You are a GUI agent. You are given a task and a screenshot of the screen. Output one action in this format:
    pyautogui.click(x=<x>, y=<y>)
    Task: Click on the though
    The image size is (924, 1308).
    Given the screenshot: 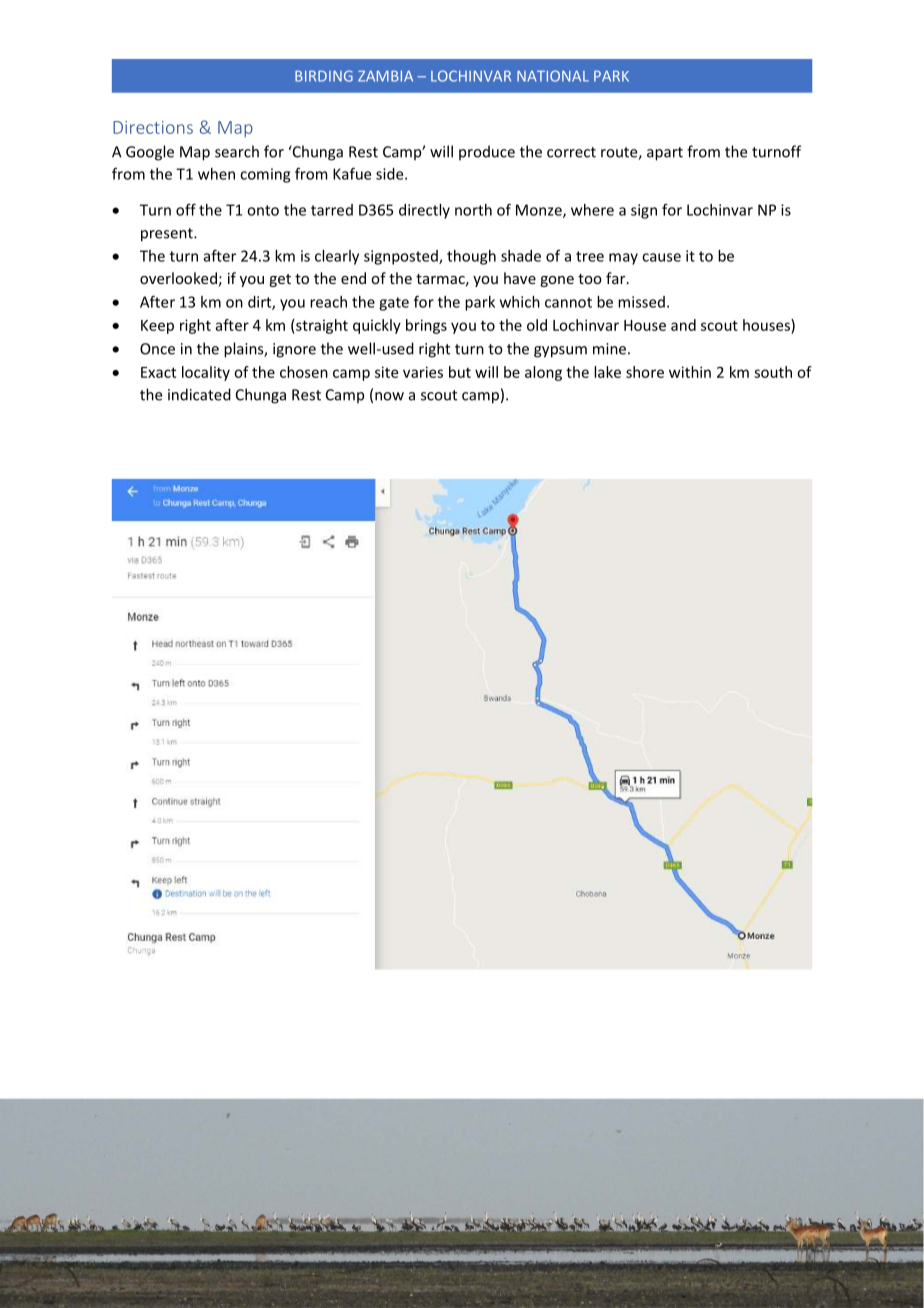 What is the action you would take?
    pyautogui.click(x=471, y=257)
